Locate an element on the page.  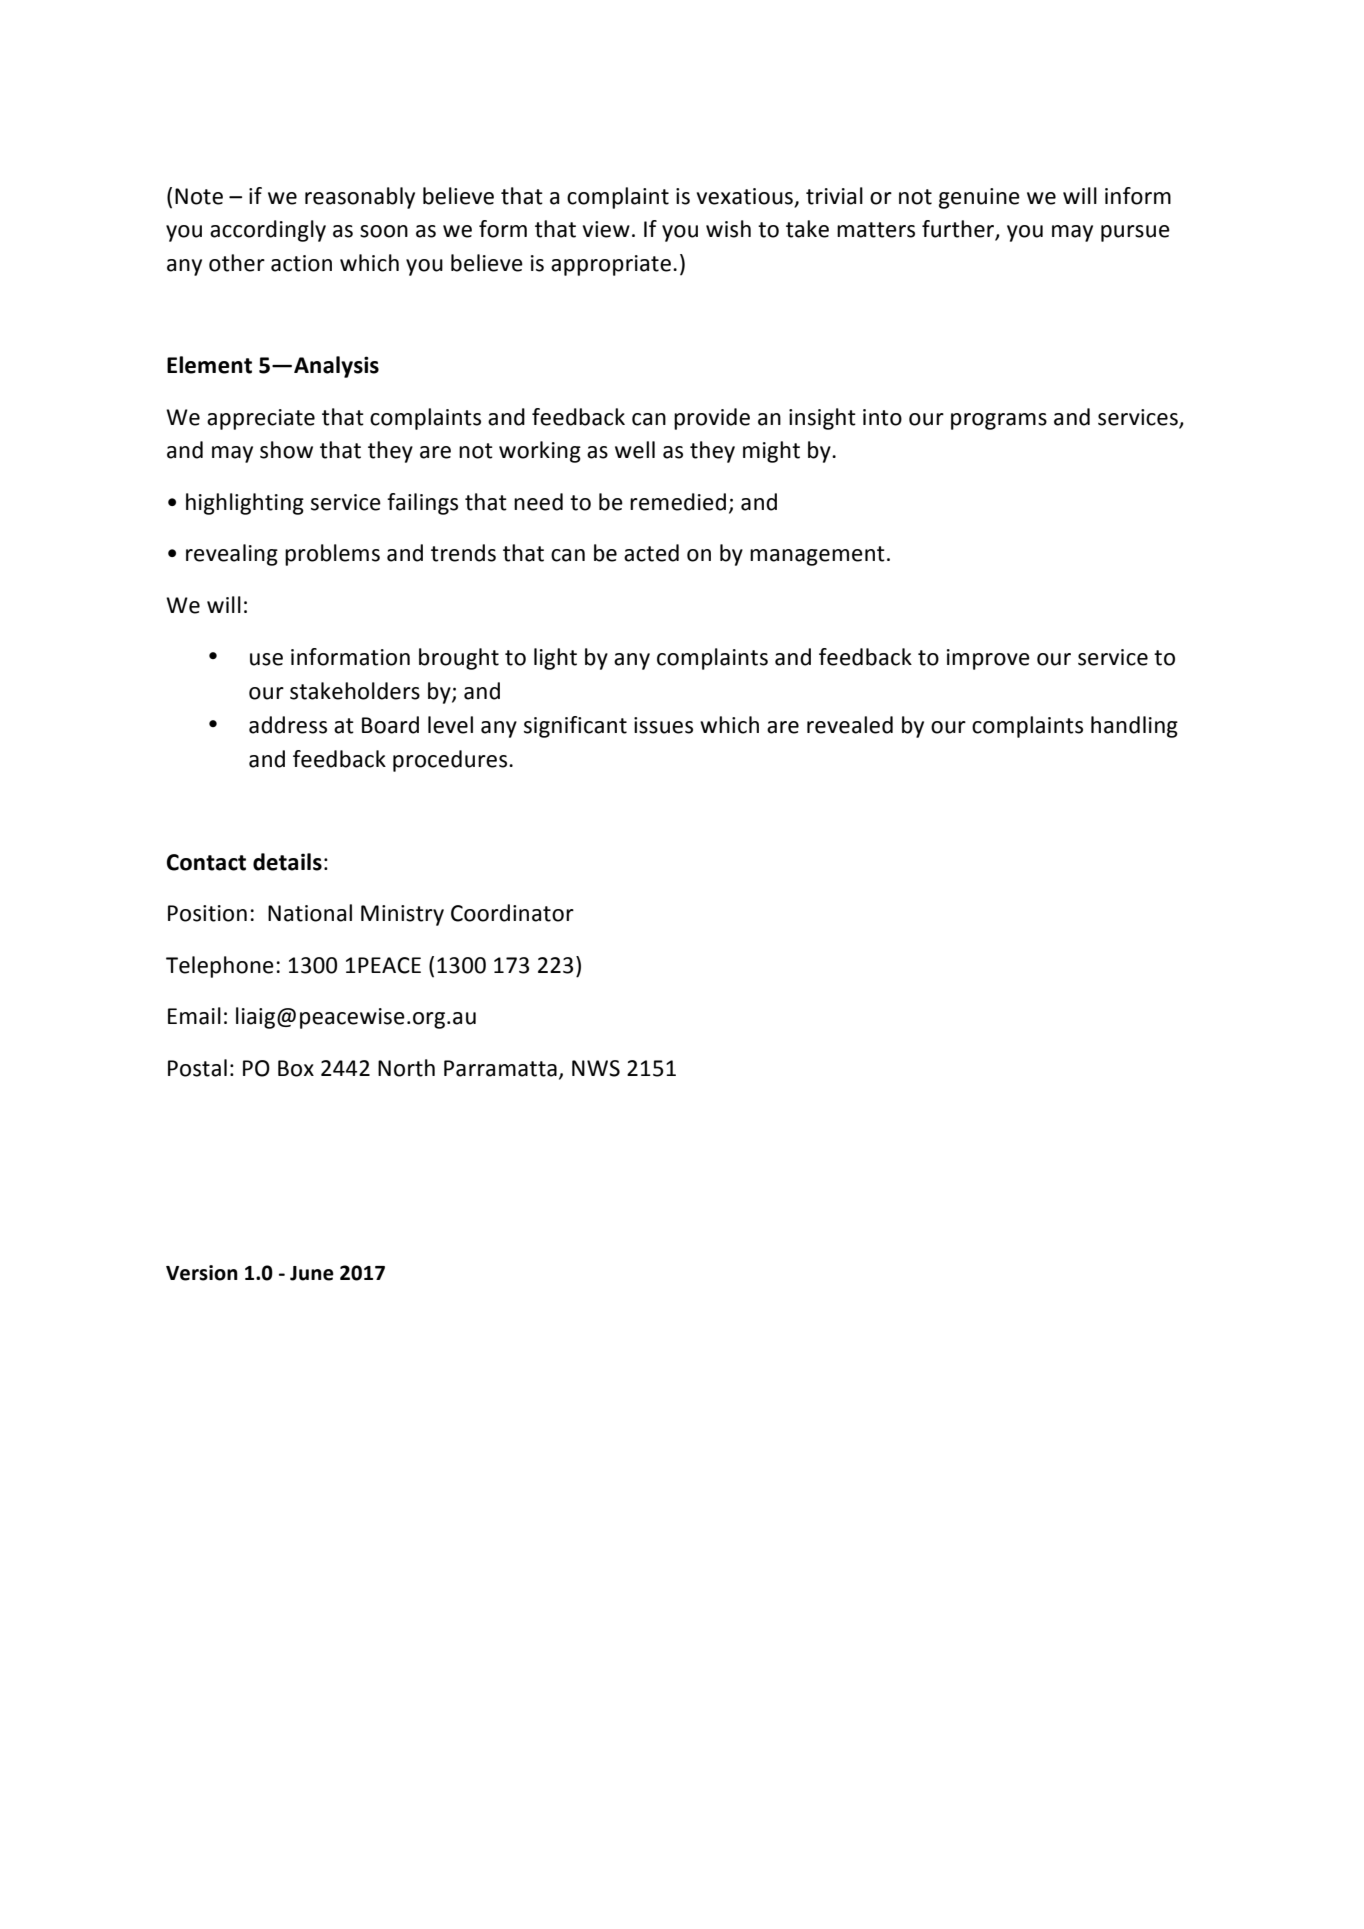
problems is located at coordinates (332, 555).
